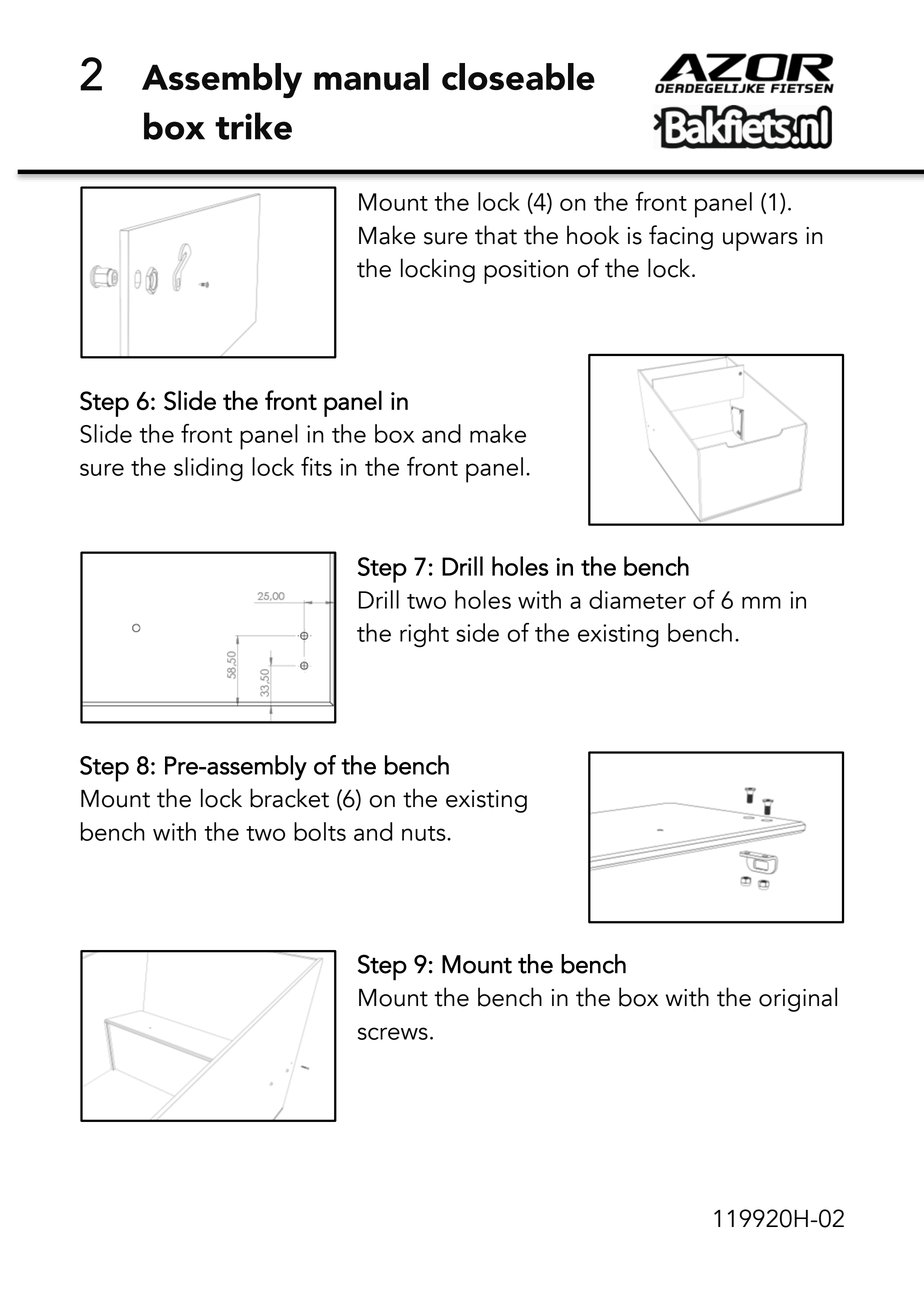 Image resolution: width=924 pixels, height=1313 pixels. I want to click on manual, so click(371, 76).
